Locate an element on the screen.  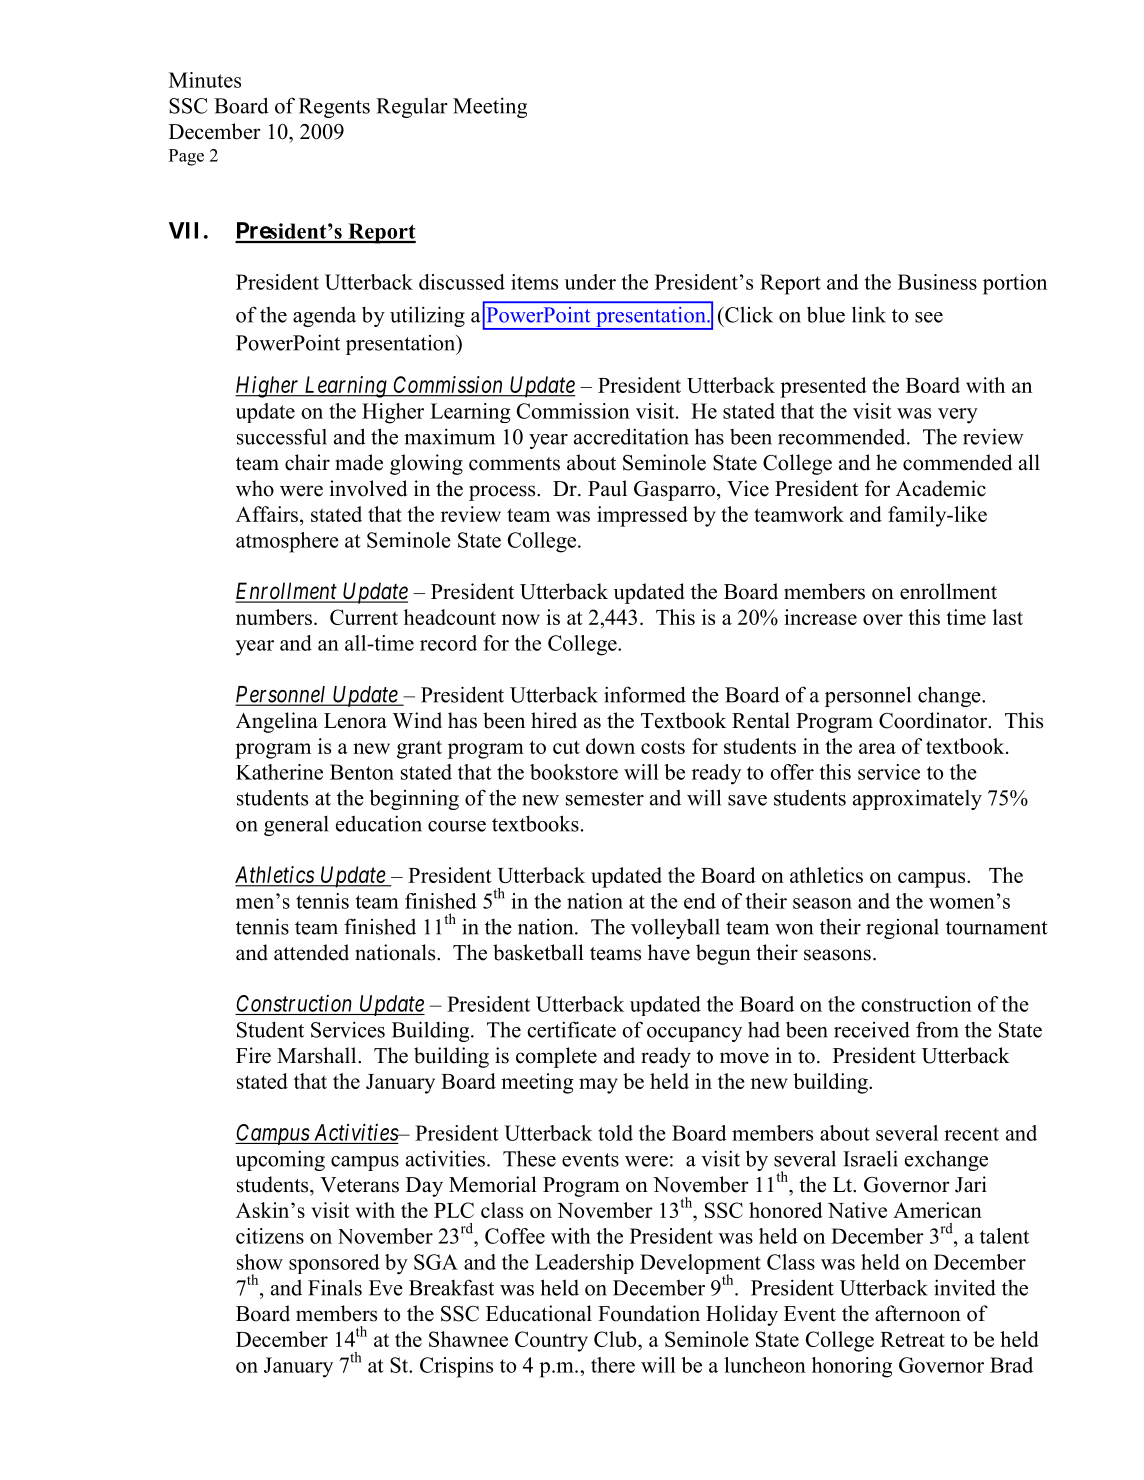
Academic is located at coordinates (941, 488).
